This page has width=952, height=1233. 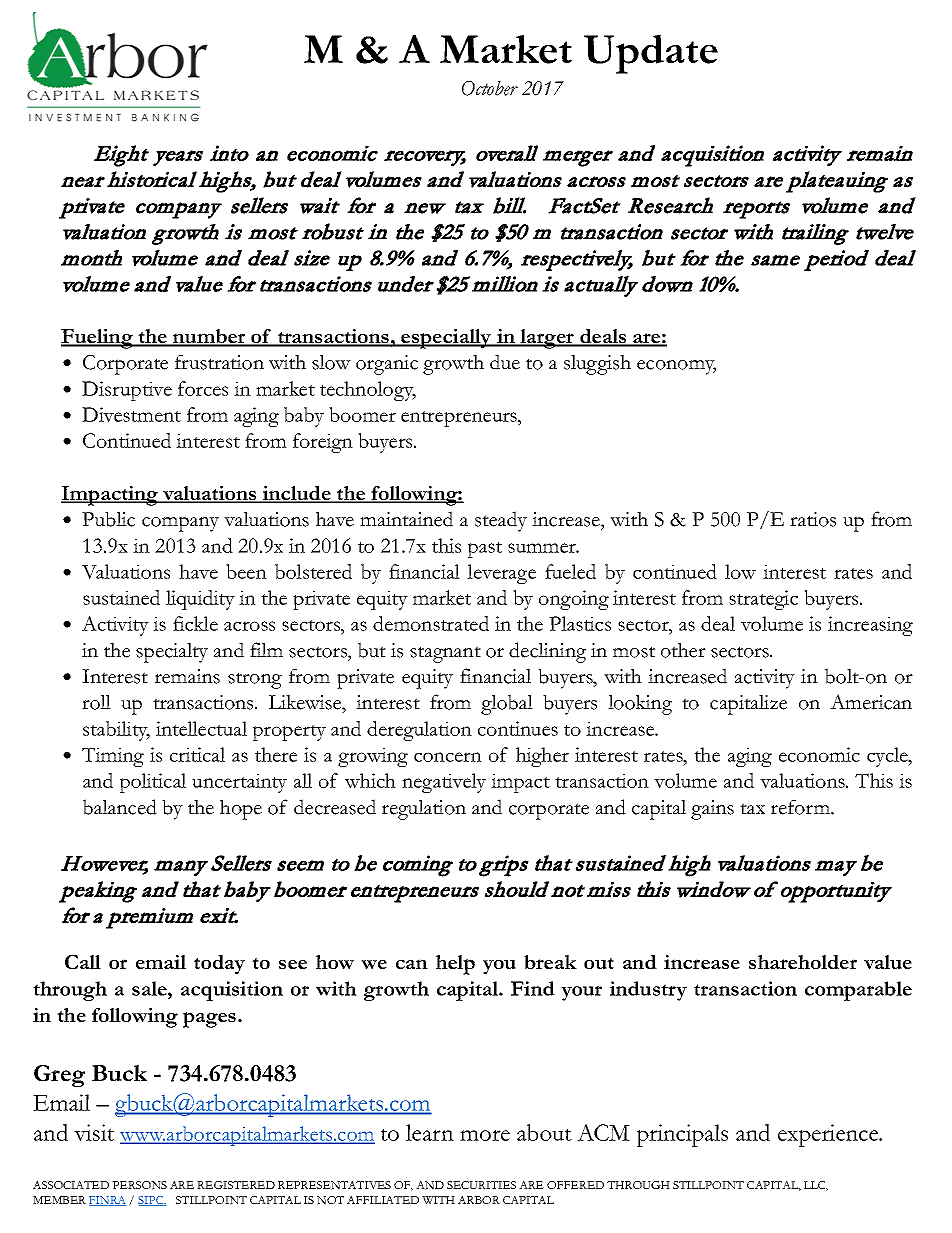 I want to click on economy, so click(x=676, y=367).
